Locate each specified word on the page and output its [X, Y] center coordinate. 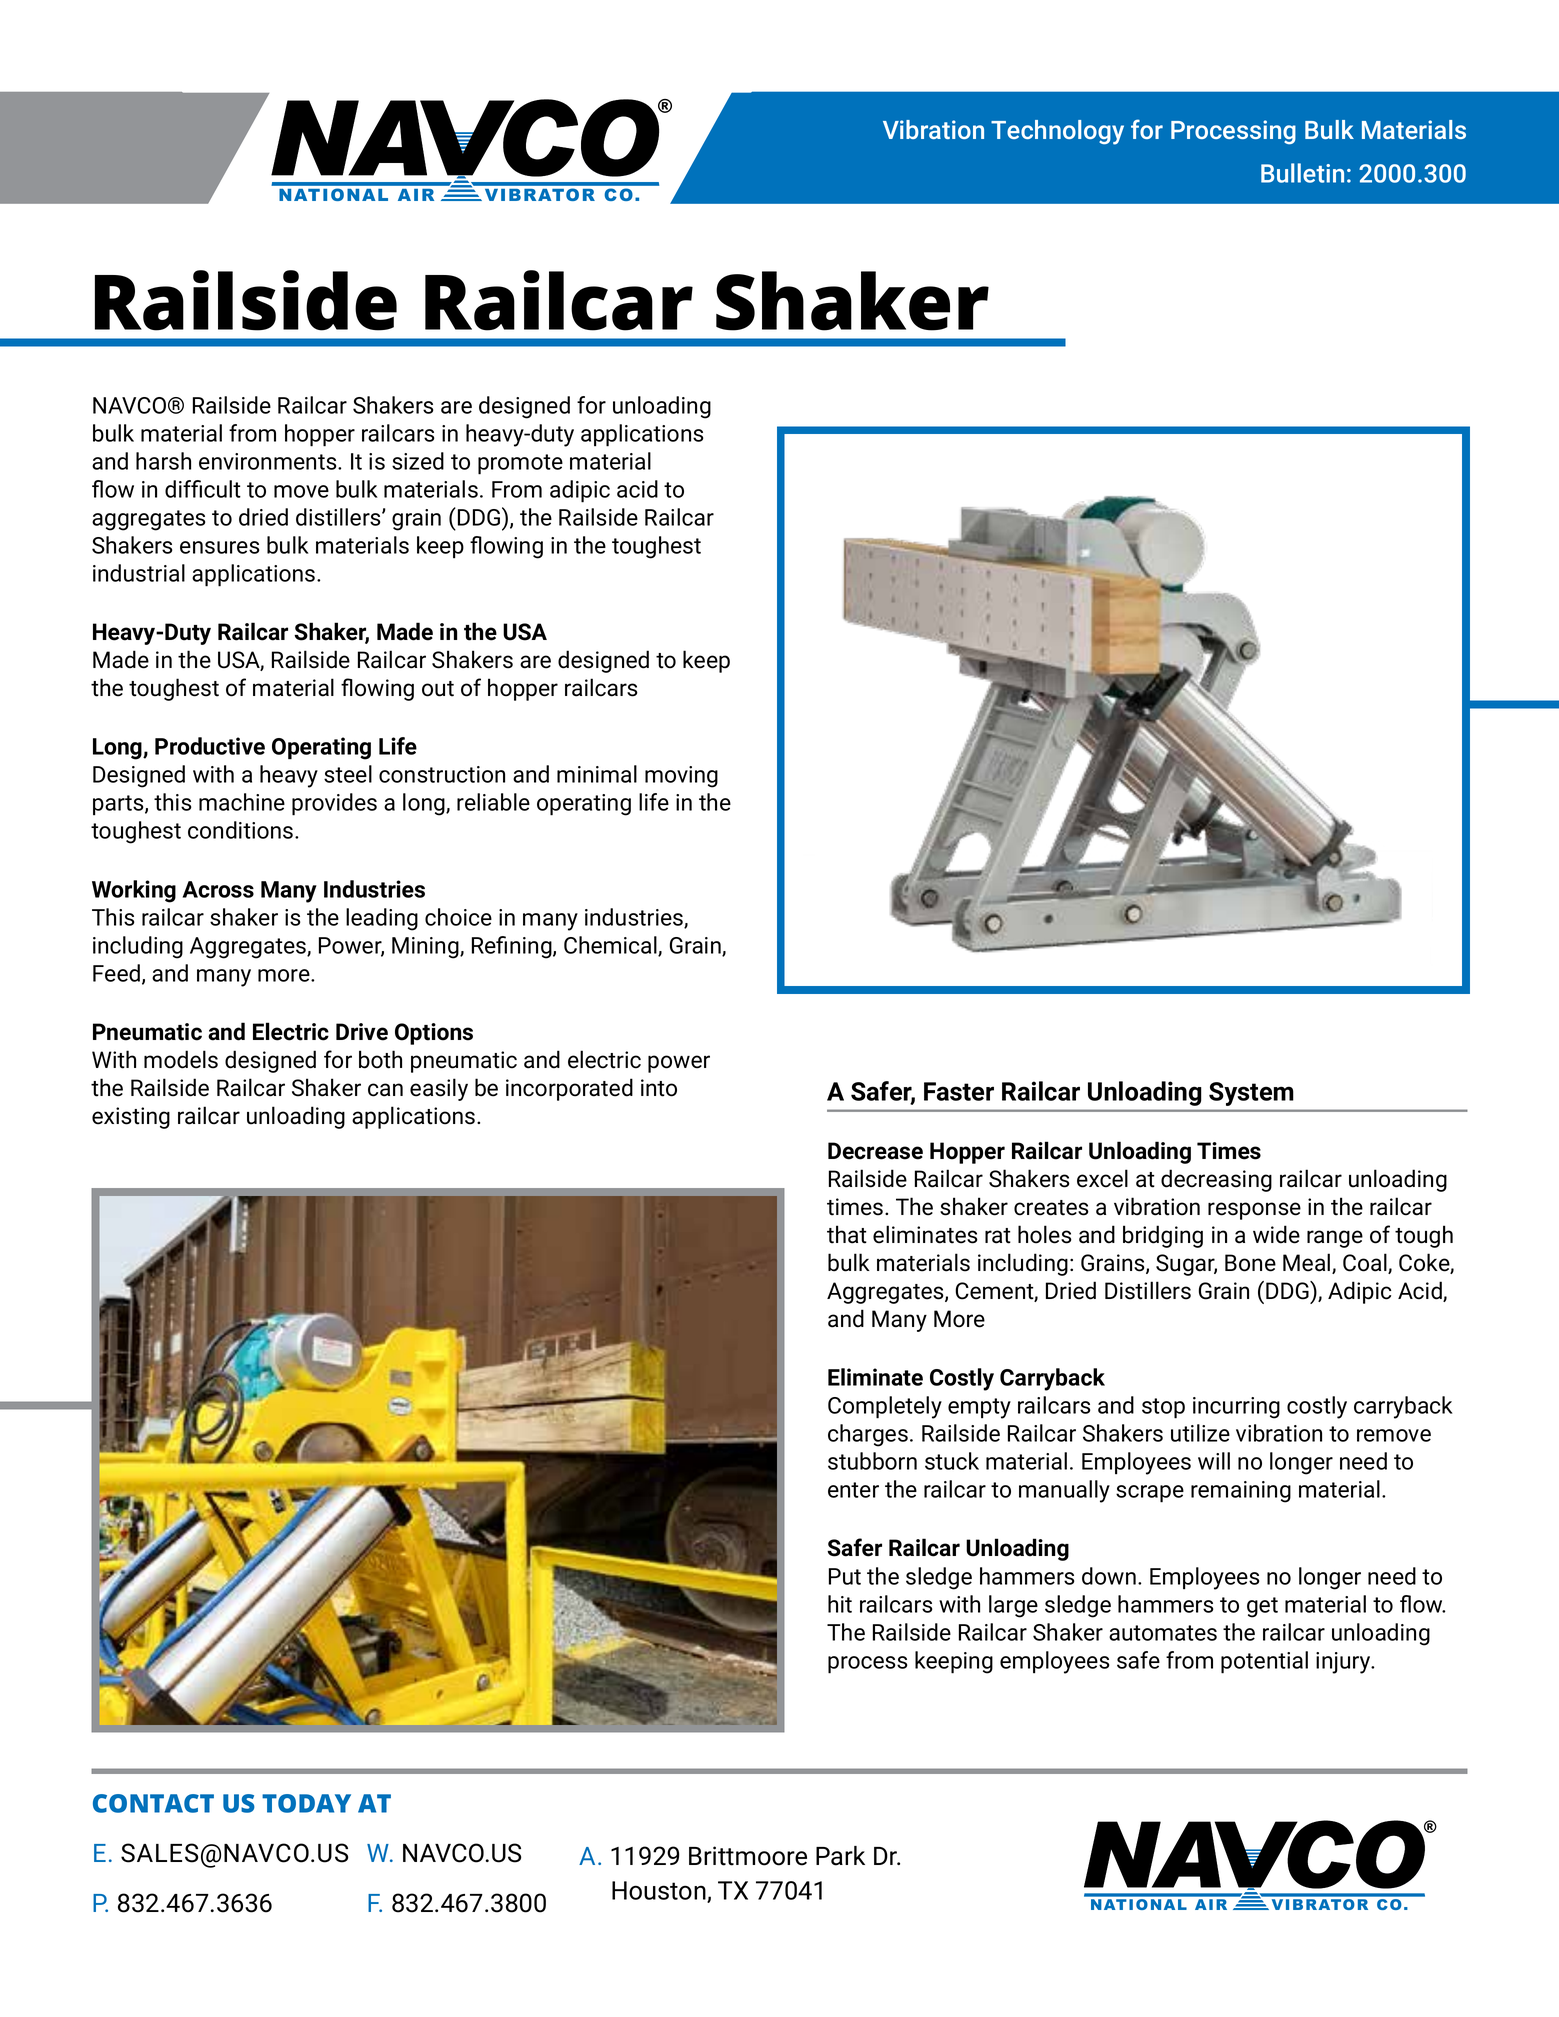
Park [840, 1856]
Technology [1057, 132]
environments [269, 461]
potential [1264, 1662]
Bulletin [1302, 173]
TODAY [306, 1803]
